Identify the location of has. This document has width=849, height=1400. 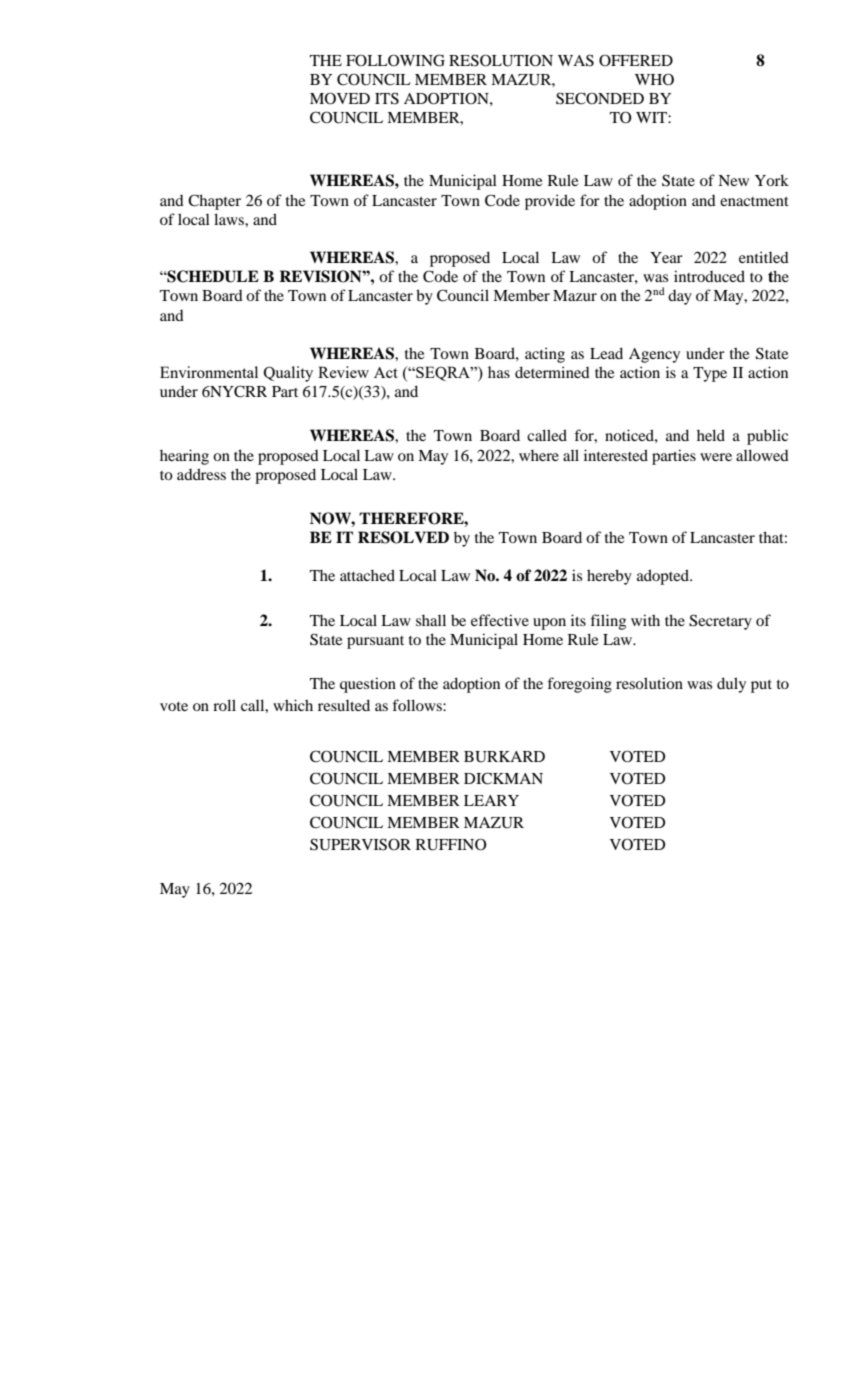
(499, 372).
